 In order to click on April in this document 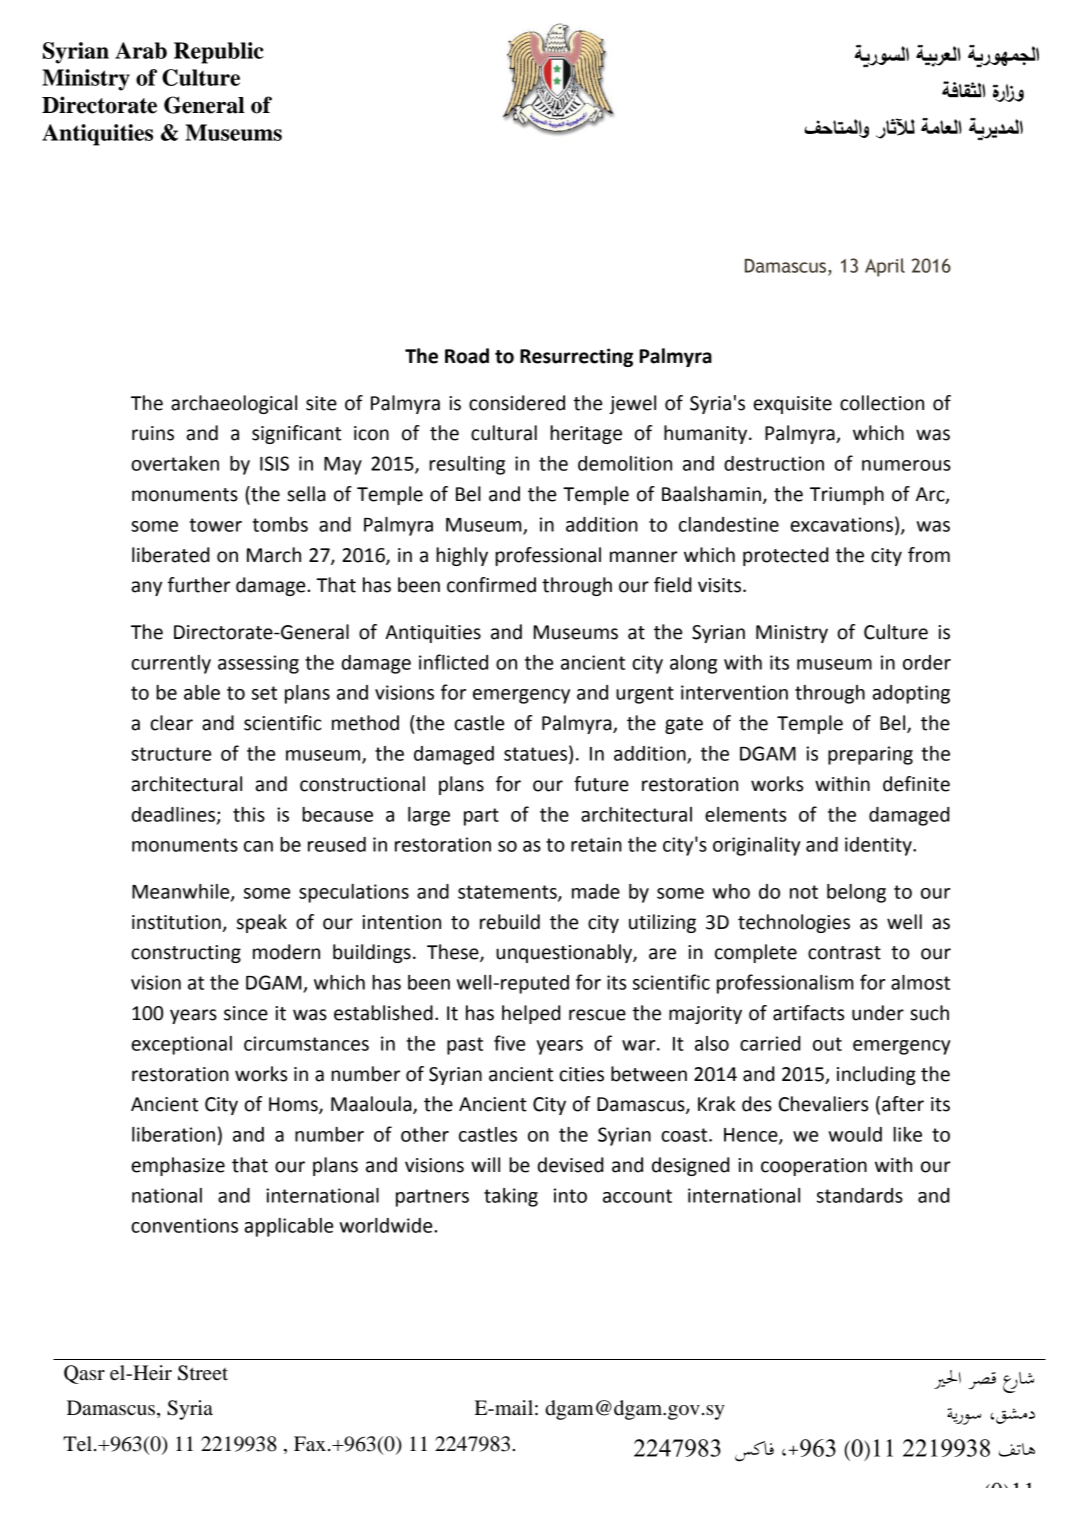, I will do `click(885, 267)`.
